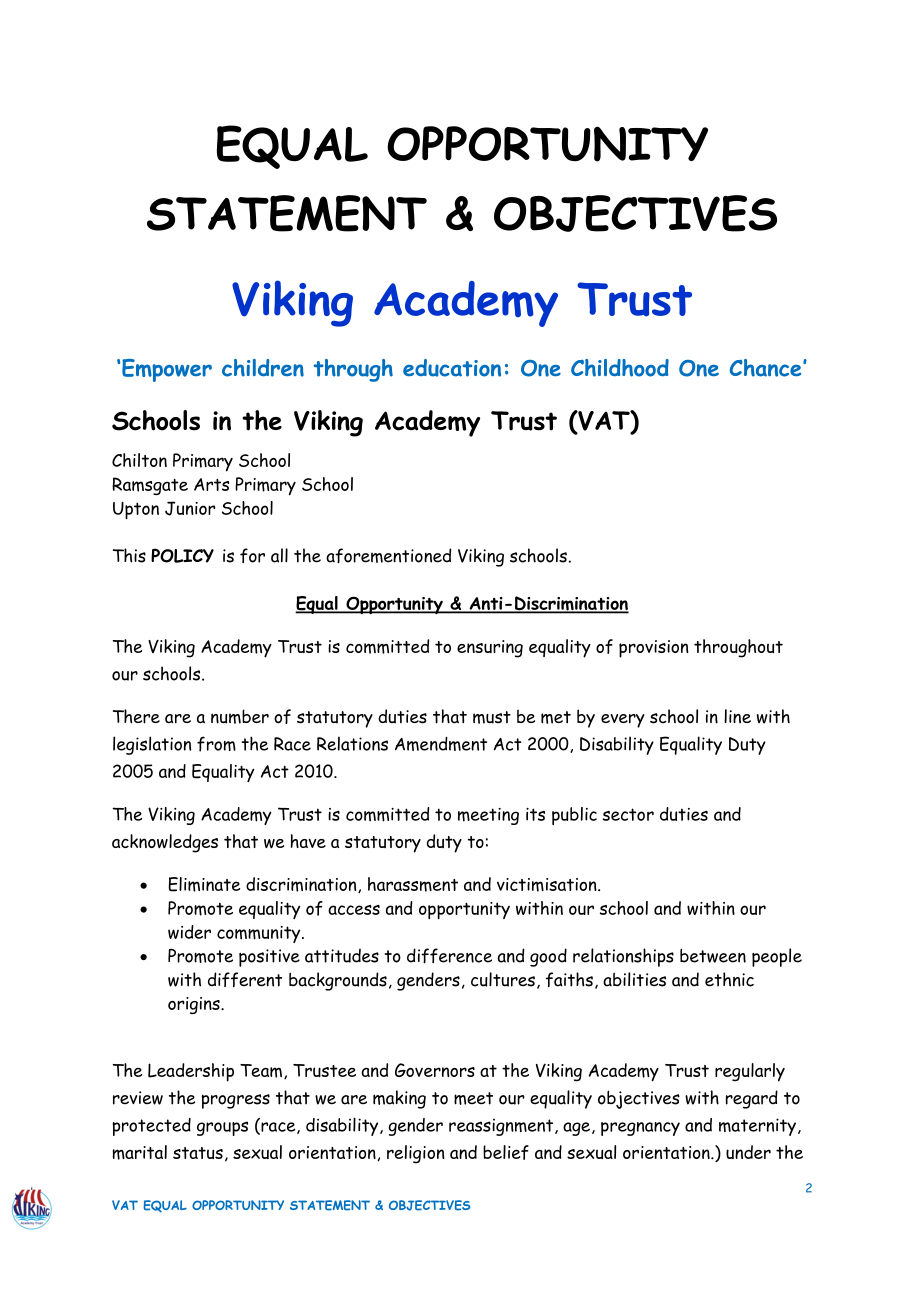 This image has height=1307, width=924. Describe the element at coordinates (767, 368) in the image. I see `Chance` at that location.
